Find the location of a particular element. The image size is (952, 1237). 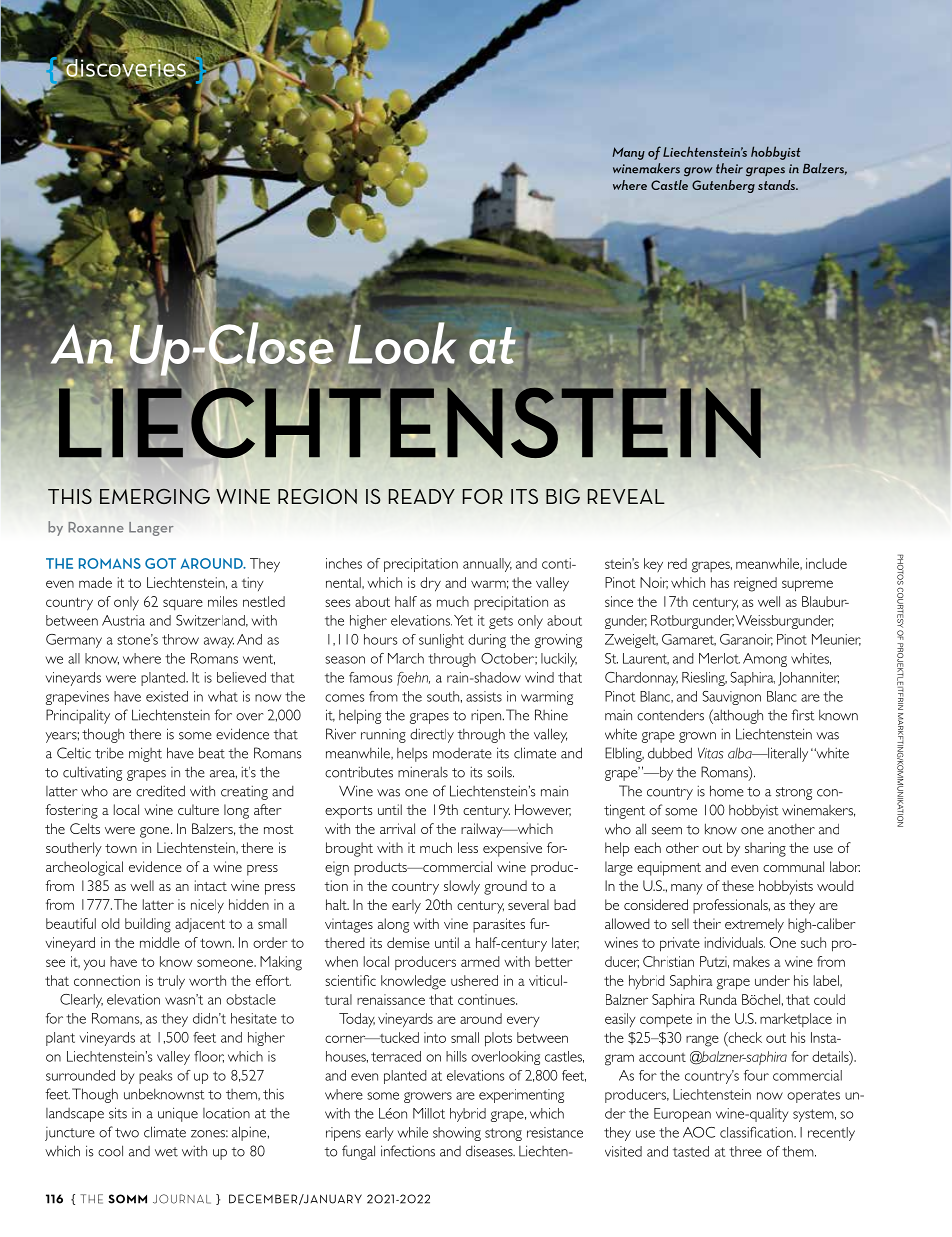

stands is located at coordinates (778, 185).
